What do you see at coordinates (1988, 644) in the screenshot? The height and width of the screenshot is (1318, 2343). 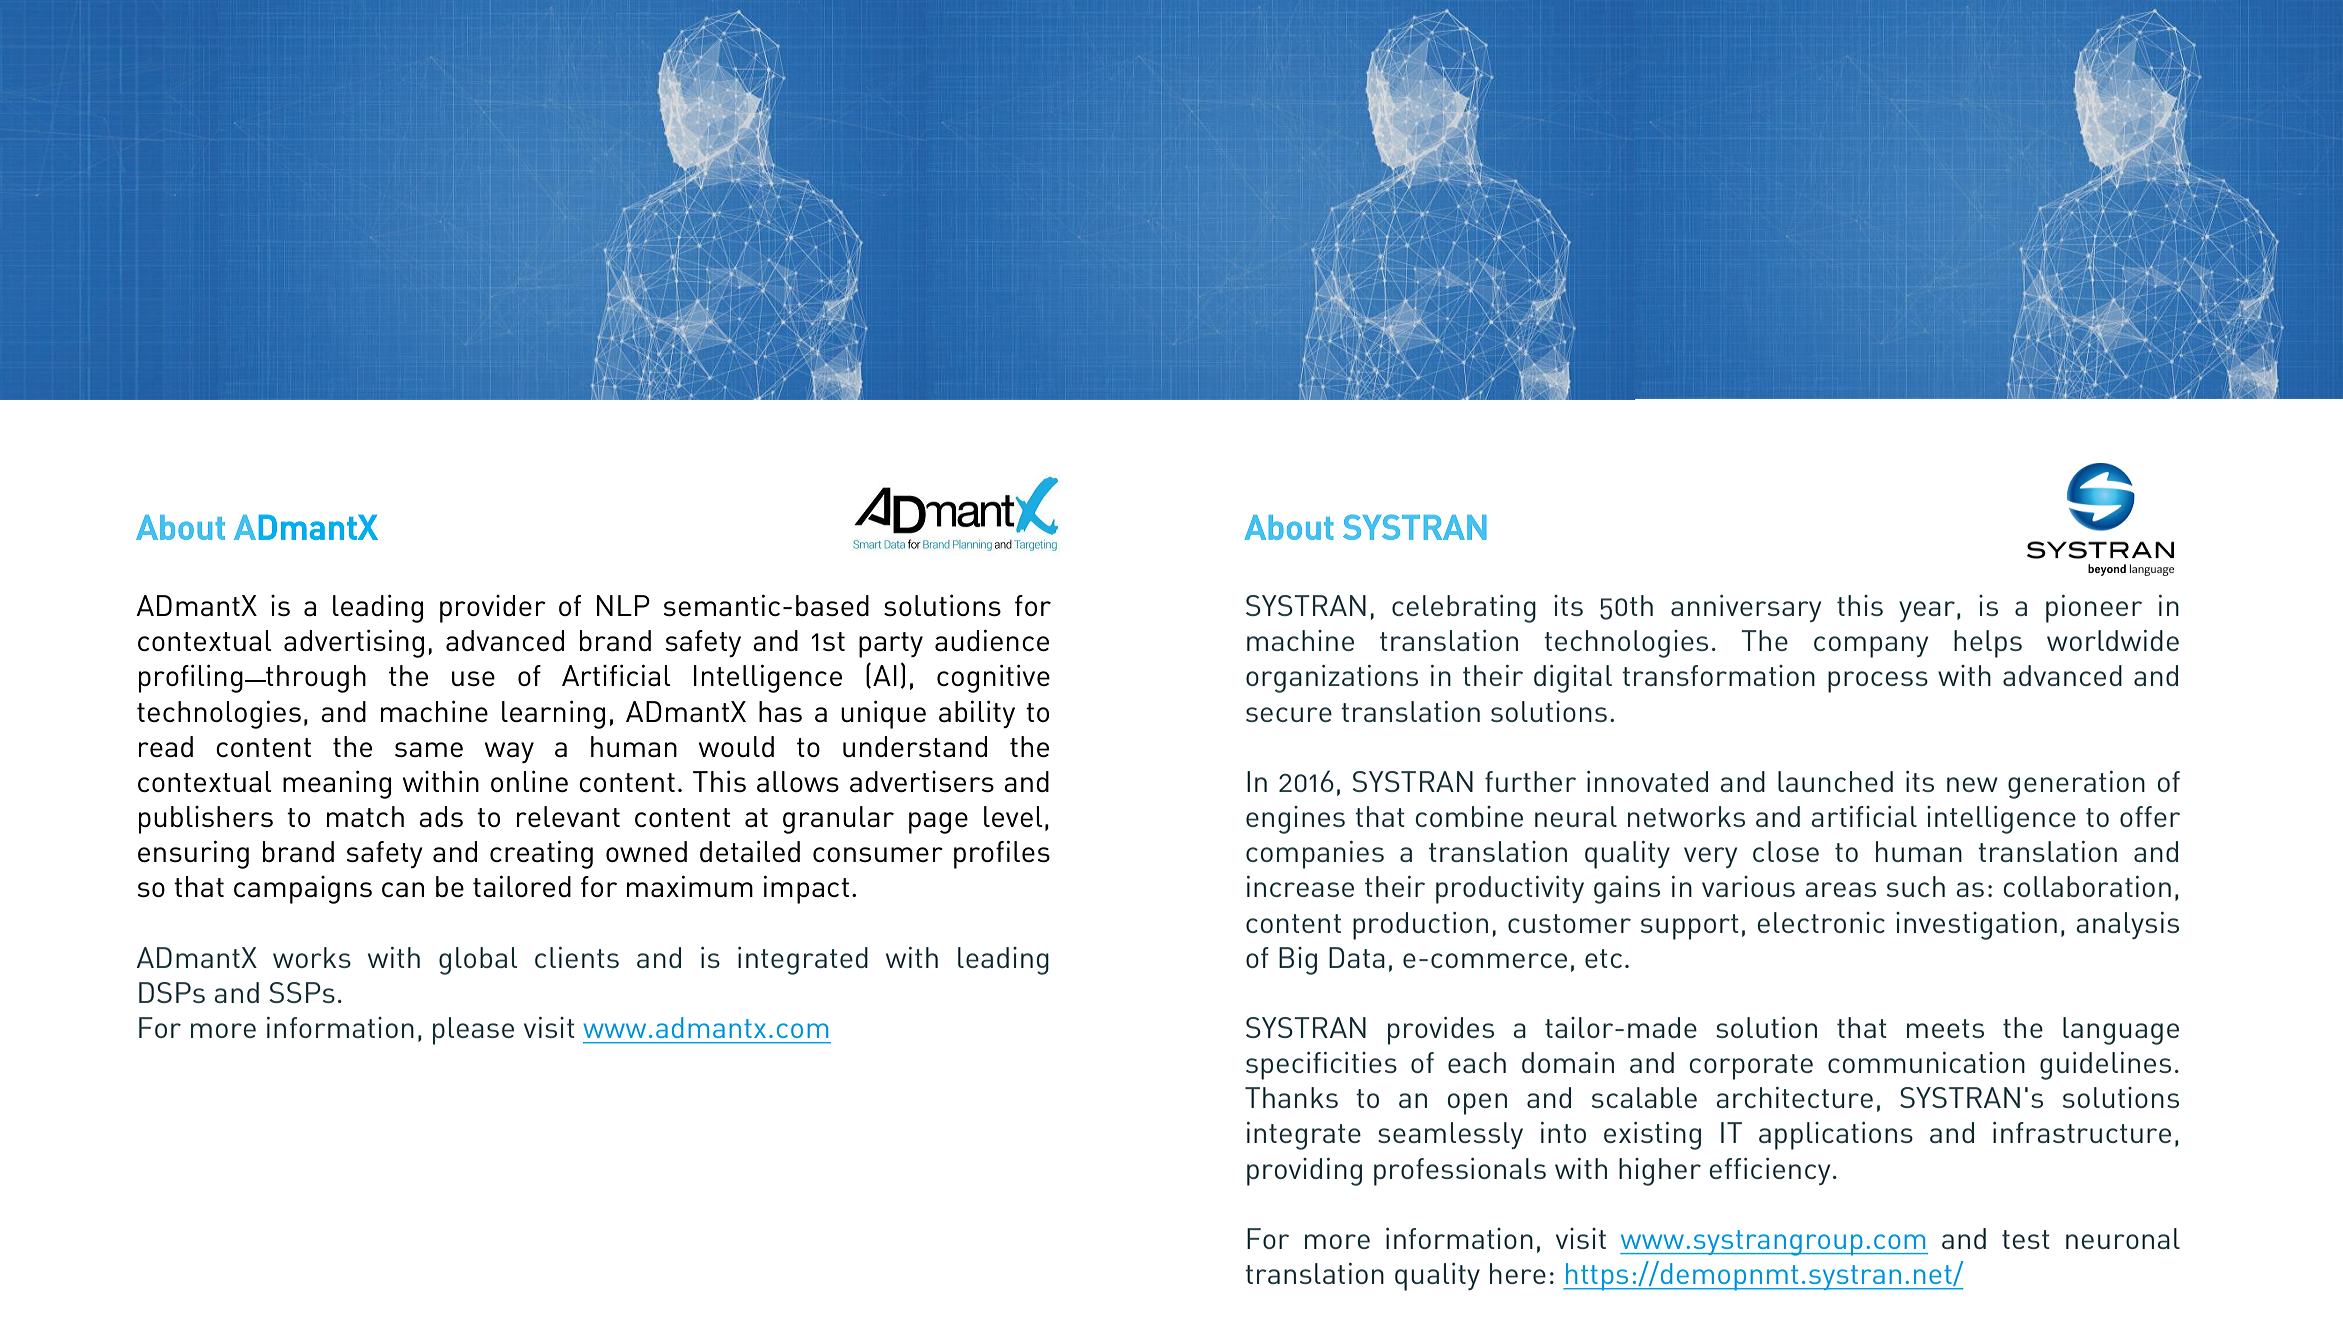 I see `helps` at bounding box center [1988, 644].
